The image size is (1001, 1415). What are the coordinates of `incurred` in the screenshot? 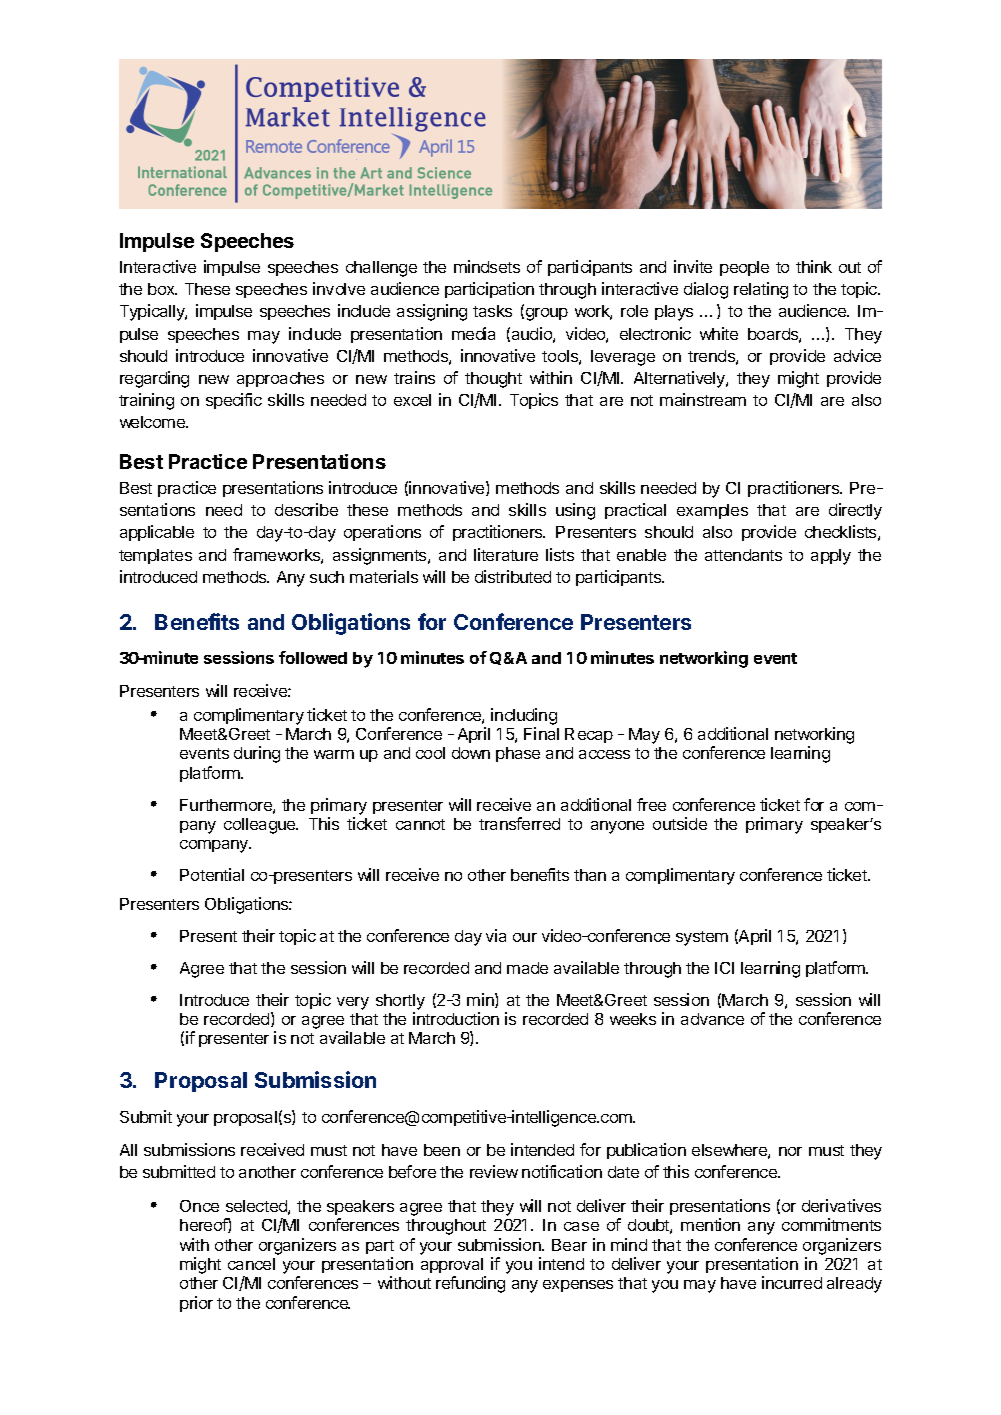 It's located at (792, 1282).
